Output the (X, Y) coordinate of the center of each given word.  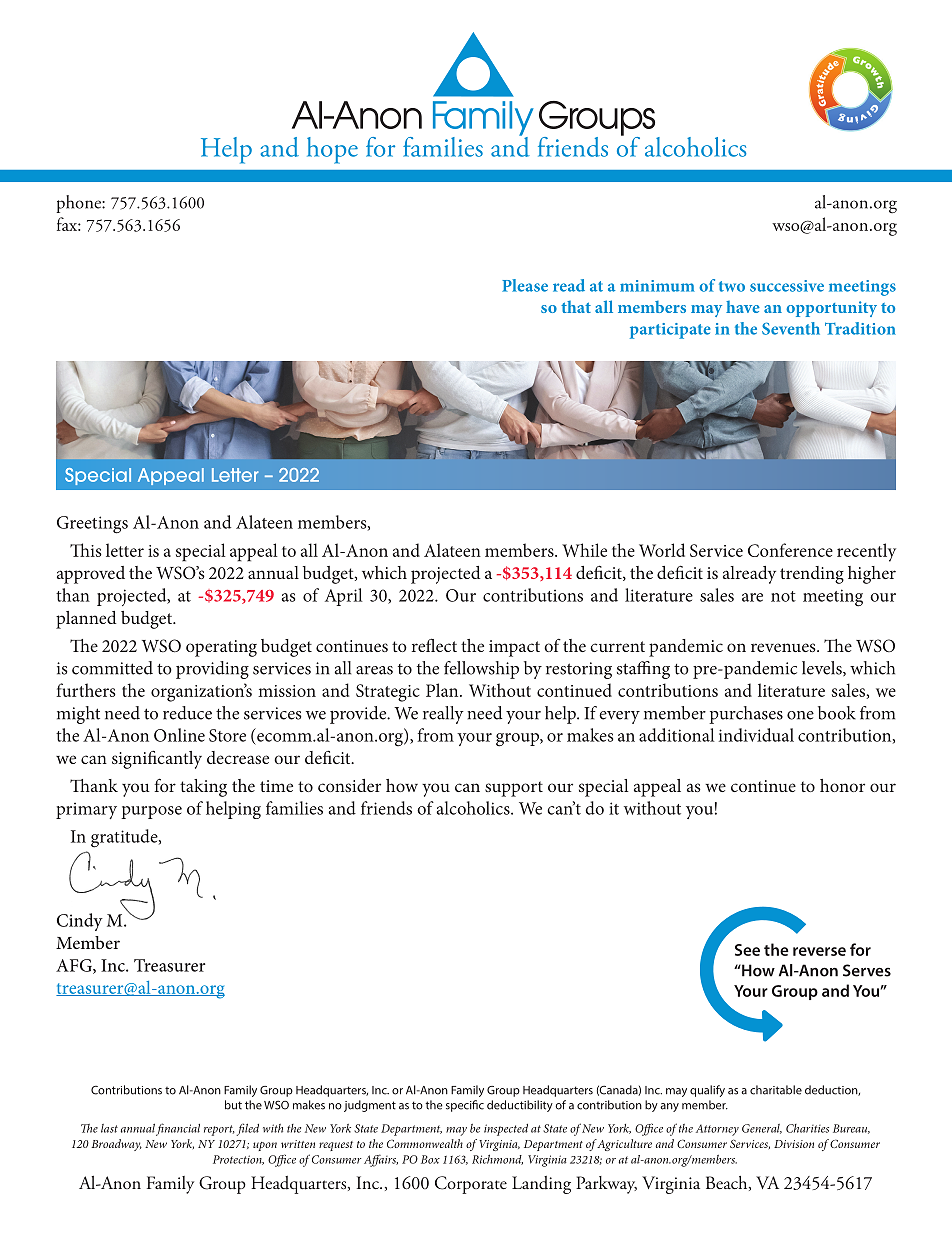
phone (79, 204)
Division (794, 1144)
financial (178, 1129)
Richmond (497, 1159)
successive (787, 286)
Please (525, 285)
